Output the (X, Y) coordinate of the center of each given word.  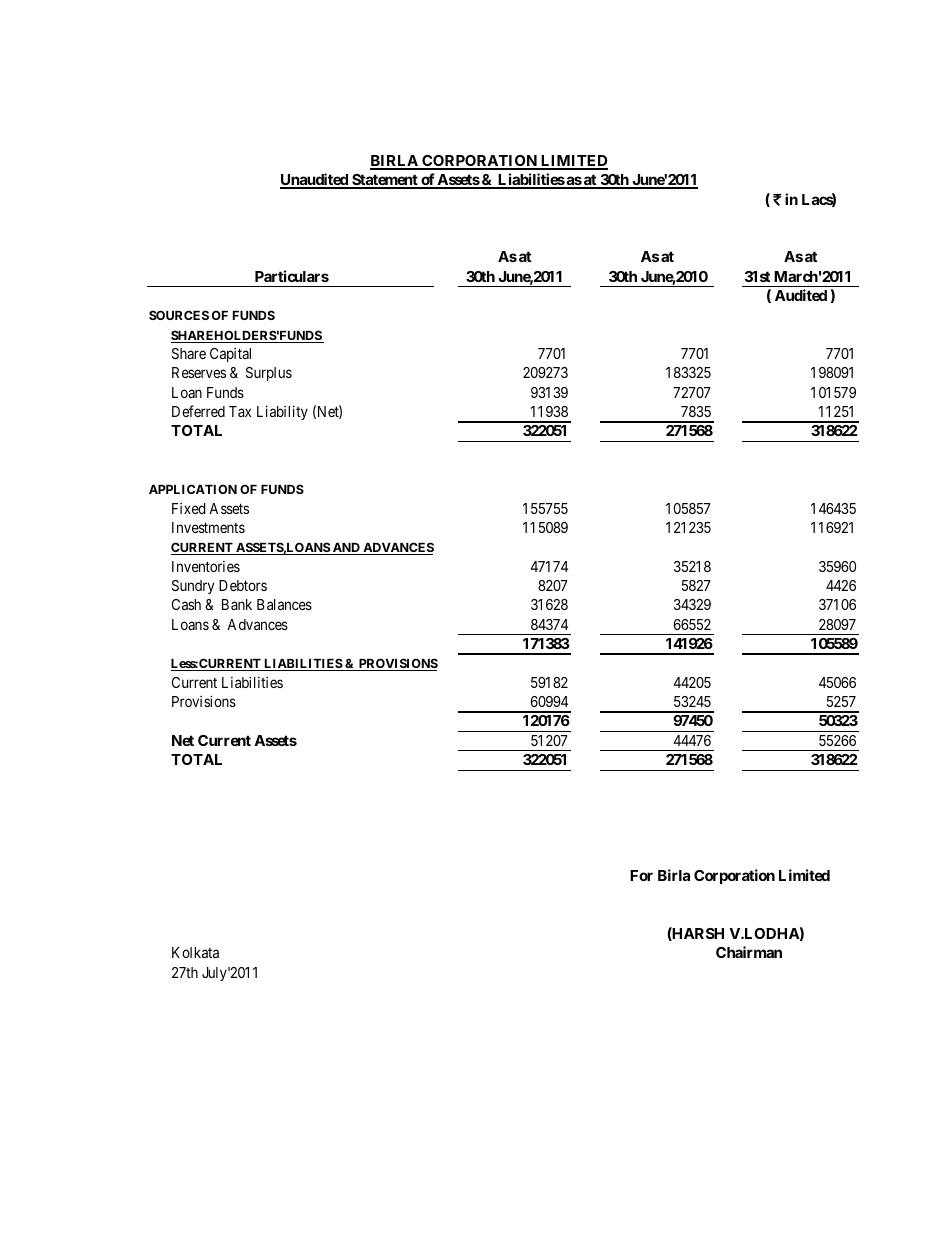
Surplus (269, 374)
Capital (230, 355)
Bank (237, 604)
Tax (240, 411)
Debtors (243, 585)
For (641, 875)
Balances (284, 604)
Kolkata (195, 952)
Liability (282, 412)
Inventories (206, 566)
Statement (385, 181)
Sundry (193, 587)
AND (346, 549)
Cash (186, 604)
